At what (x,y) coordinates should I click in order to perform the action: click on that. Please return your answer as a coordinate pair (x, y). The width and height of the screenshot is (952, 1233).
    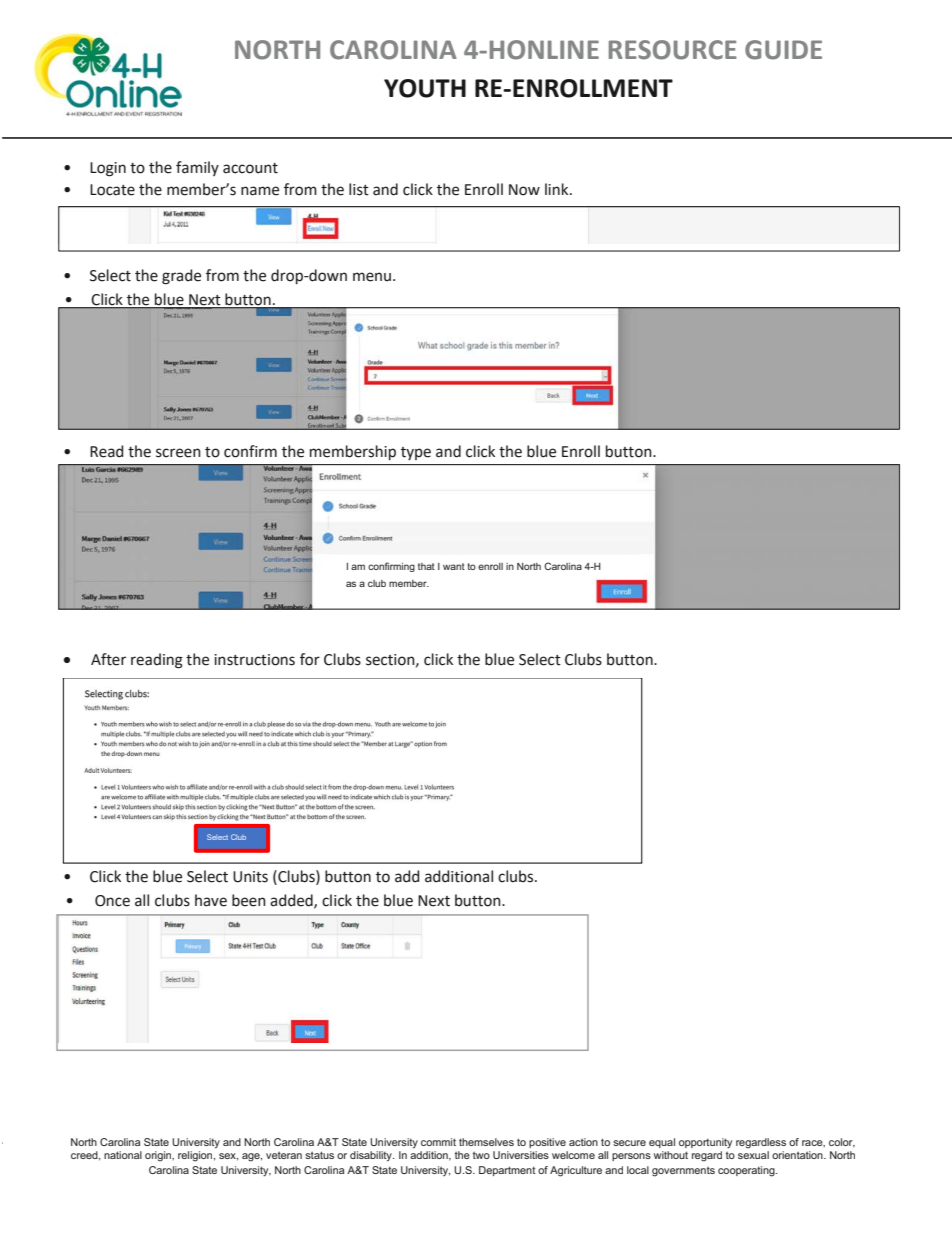
    Looking at the image, I should click on (426, 566).
